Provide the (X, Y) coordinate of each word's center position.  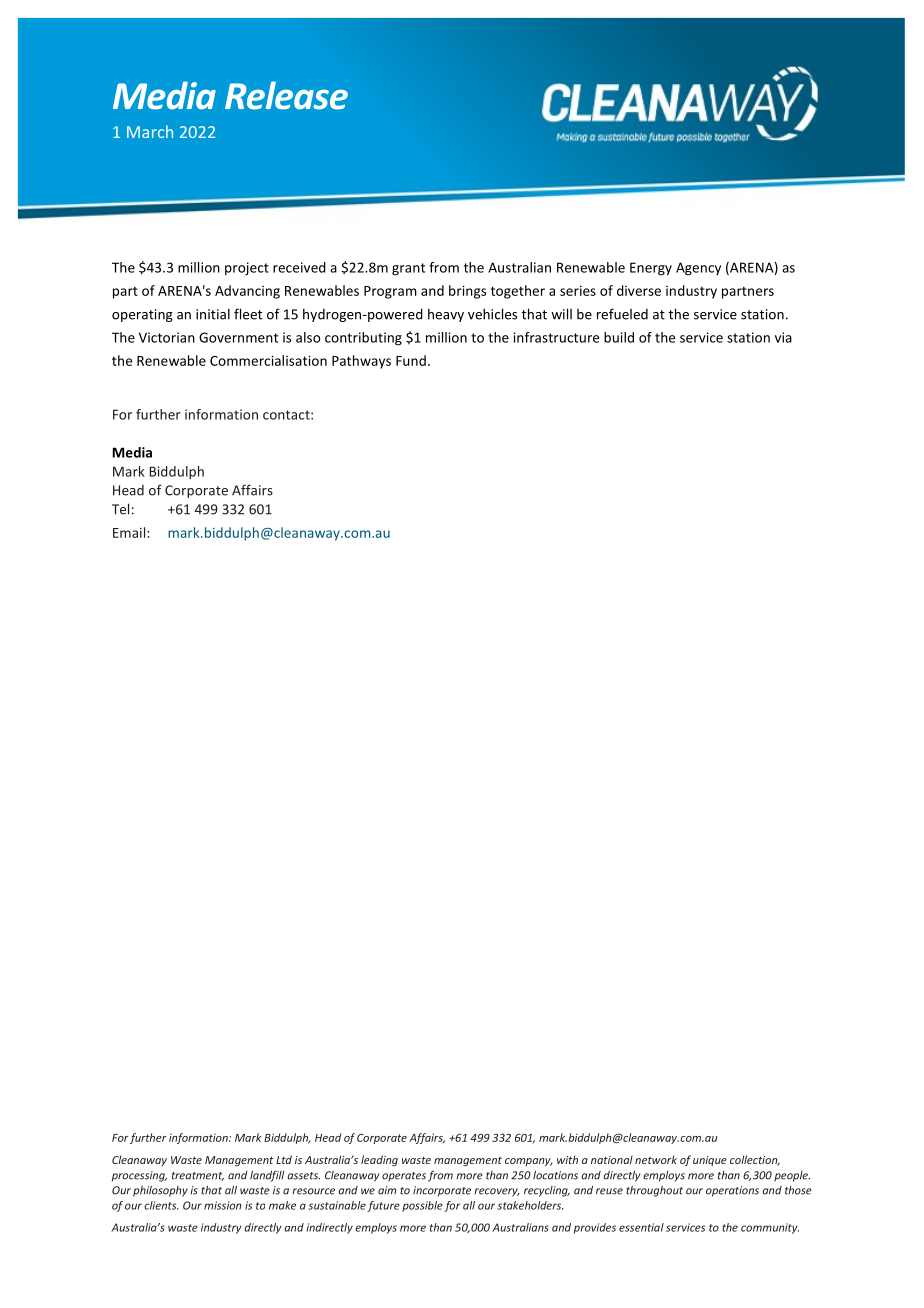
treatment (198, 1176)
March (150, 131)
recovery (497, 1192)
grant (408, 269)
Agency (698, 269)
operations (732, 1191)
